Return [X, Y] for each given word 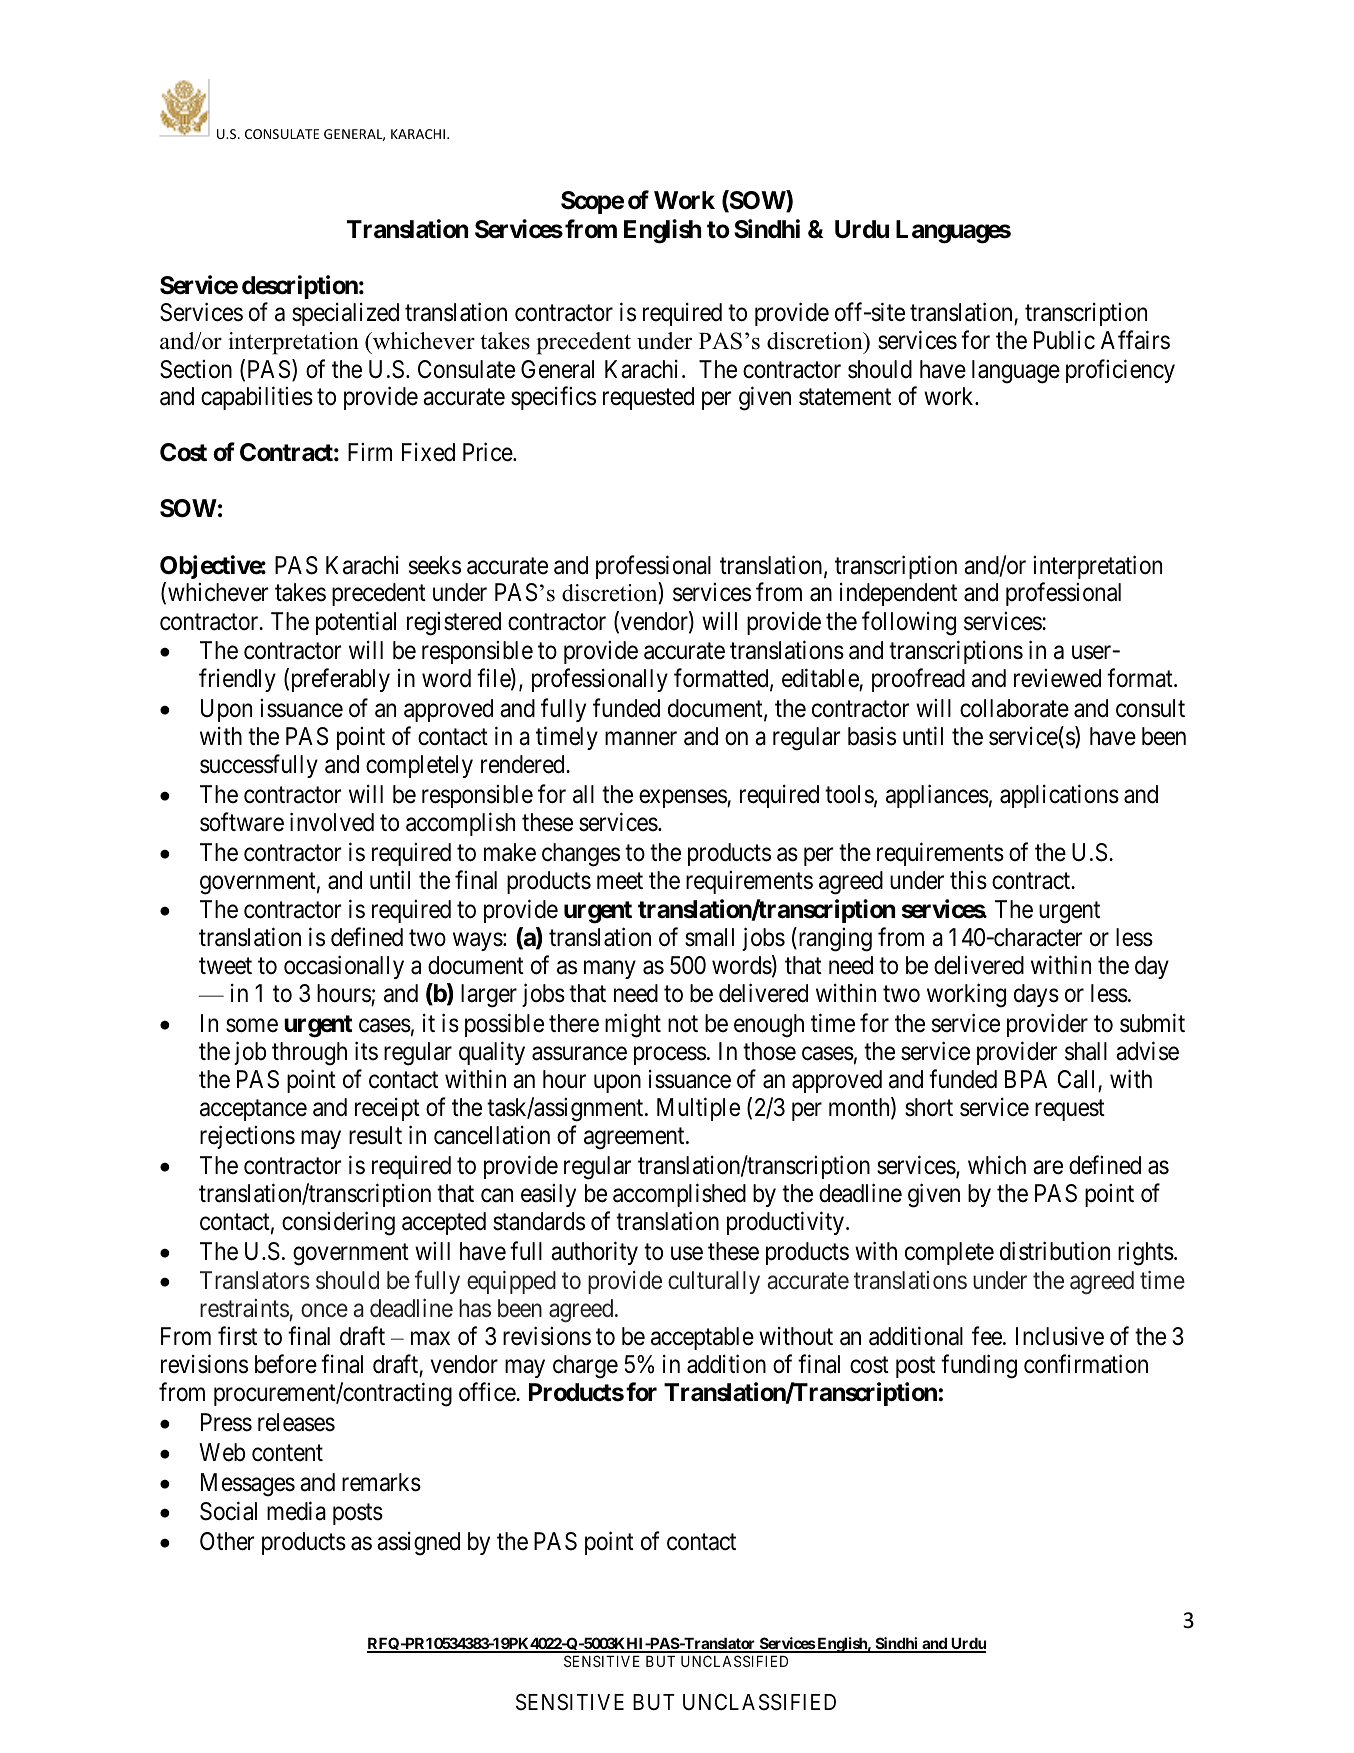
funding [979, 1367]
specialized [345, 314]
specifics [553, 398]
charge [585, 1367]
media [296, 1511]
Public [1064, 340]
